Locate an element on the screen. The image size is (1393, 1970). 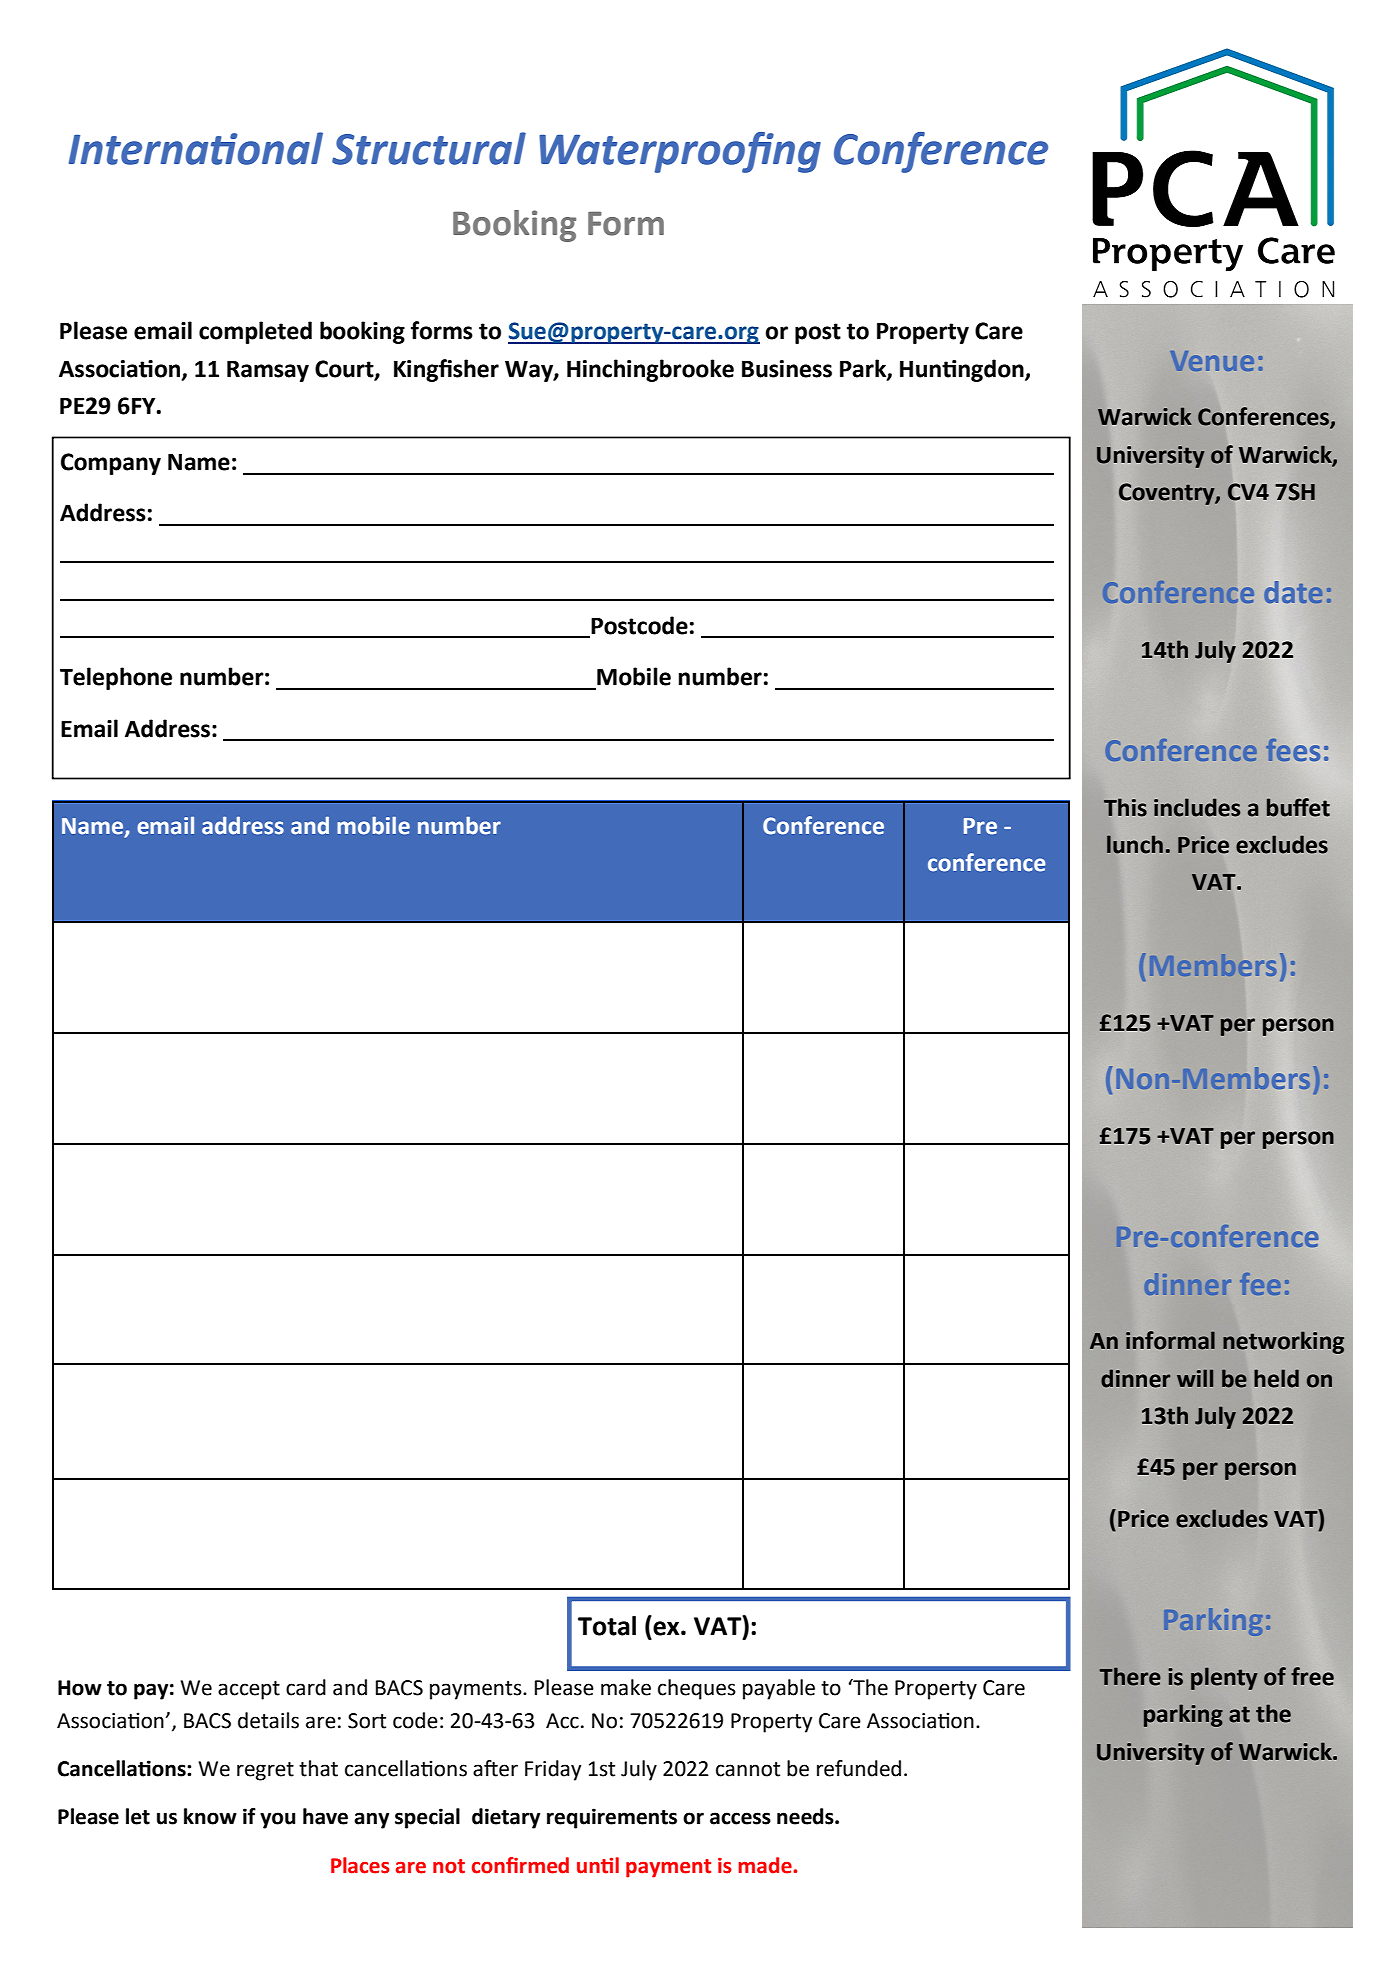
accept is located at coordinates (249, 1690).
